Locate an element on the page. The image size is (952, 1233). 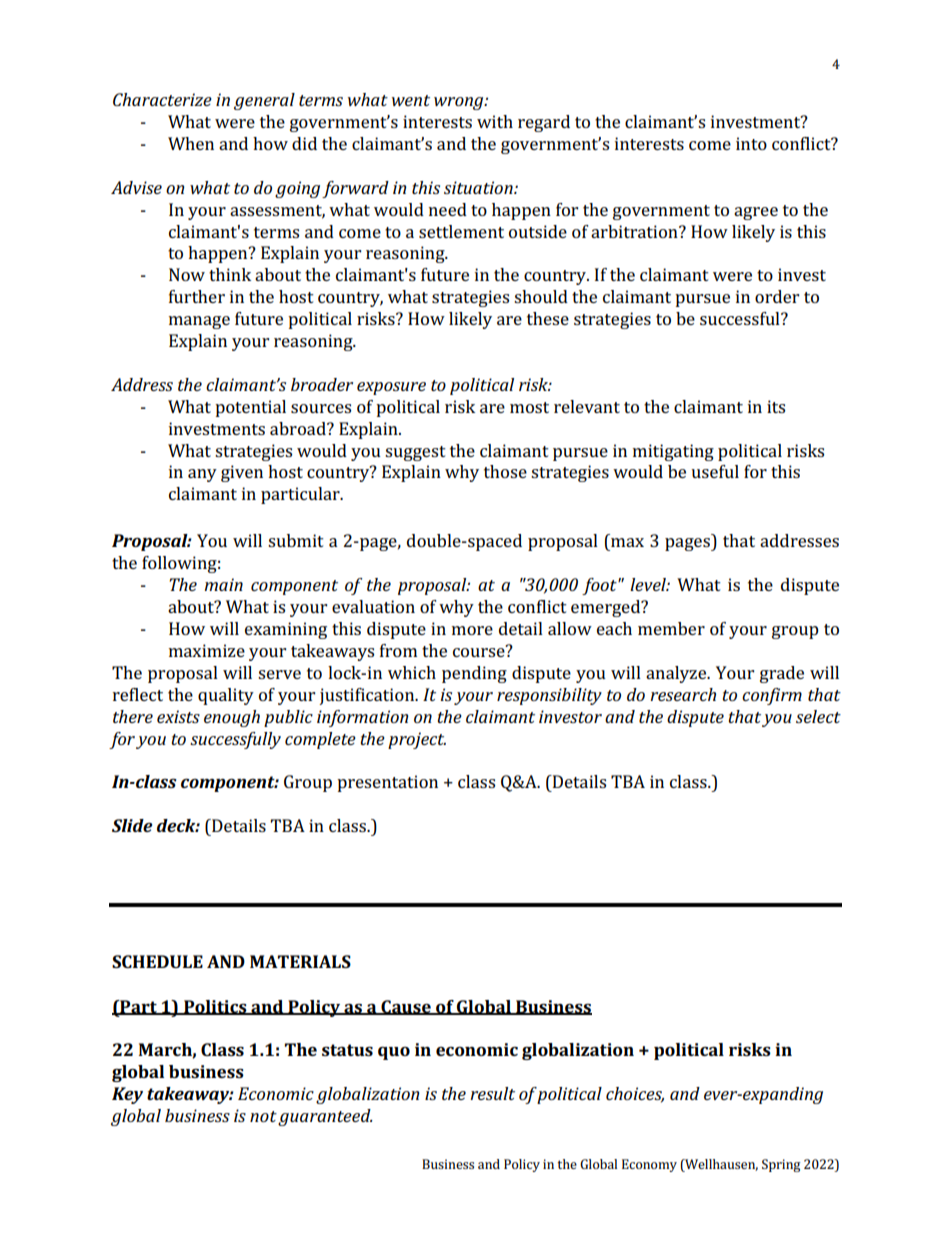
maximize is located at coordinates (207, 650).
